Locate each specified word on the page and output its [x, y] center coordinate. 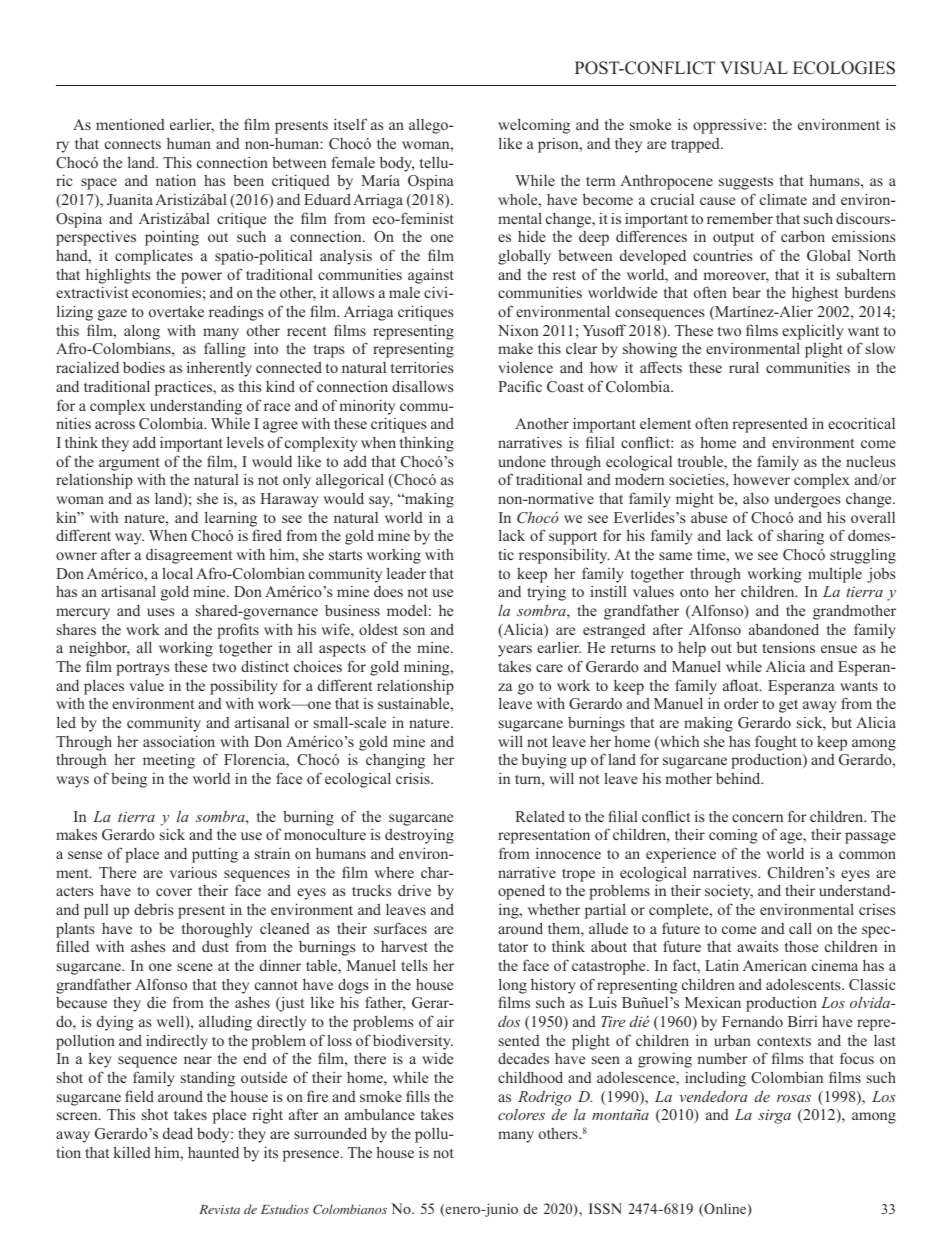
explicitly [813, 332]
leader [406, 573]
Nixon [518, 330]
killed [132, 1152]
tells [414, 965]
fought [776, 743]
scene [195, 967]
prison [559, 145]
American [775, 965]
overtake [176, 311]
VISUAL [754, 68]
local [177, 573]
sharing [800, 537]
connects [133, 144]
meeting [169, 761]
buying [544, 761]
